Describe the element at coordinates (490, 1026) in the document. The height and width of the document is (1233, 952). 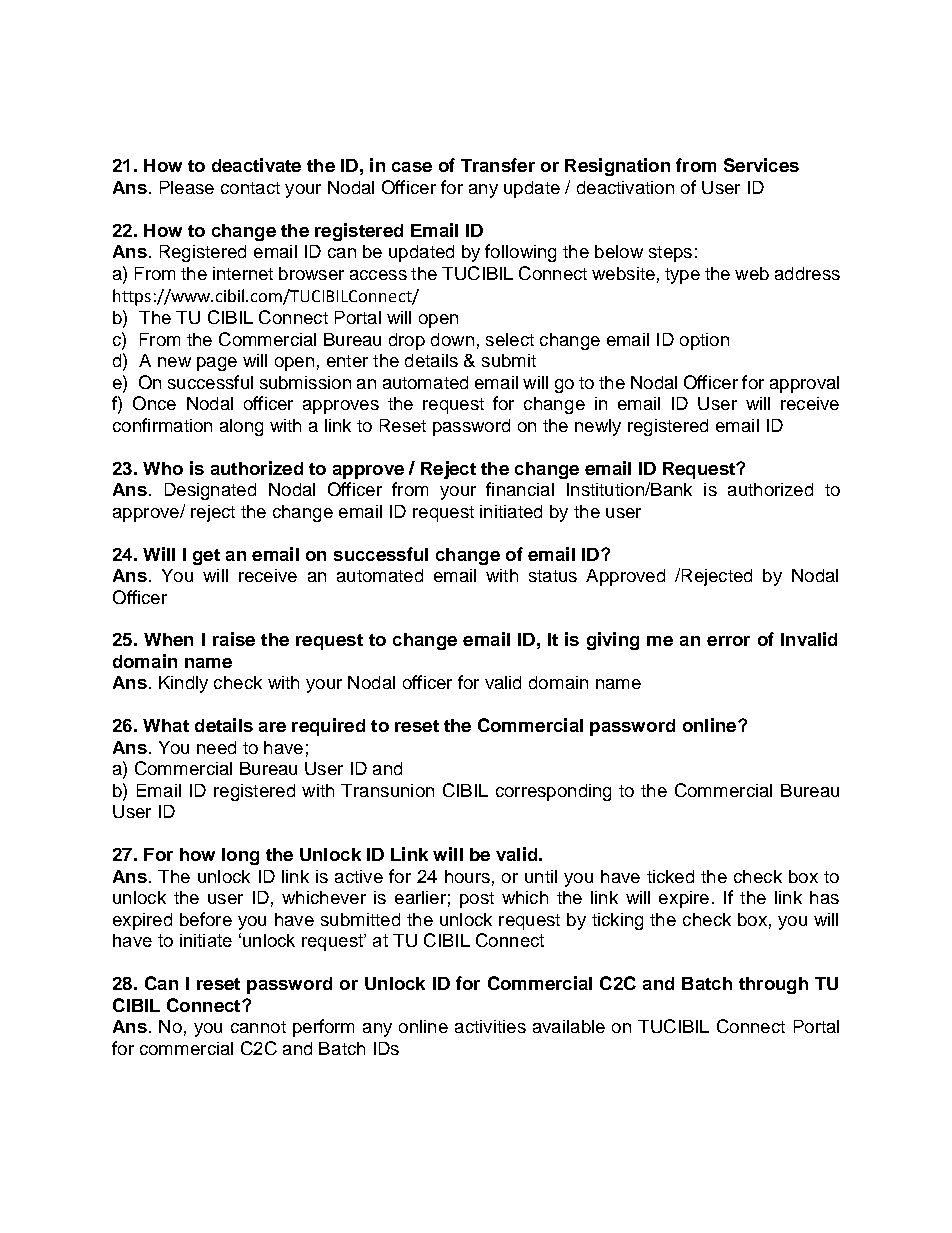
I see `activities` at that location.
